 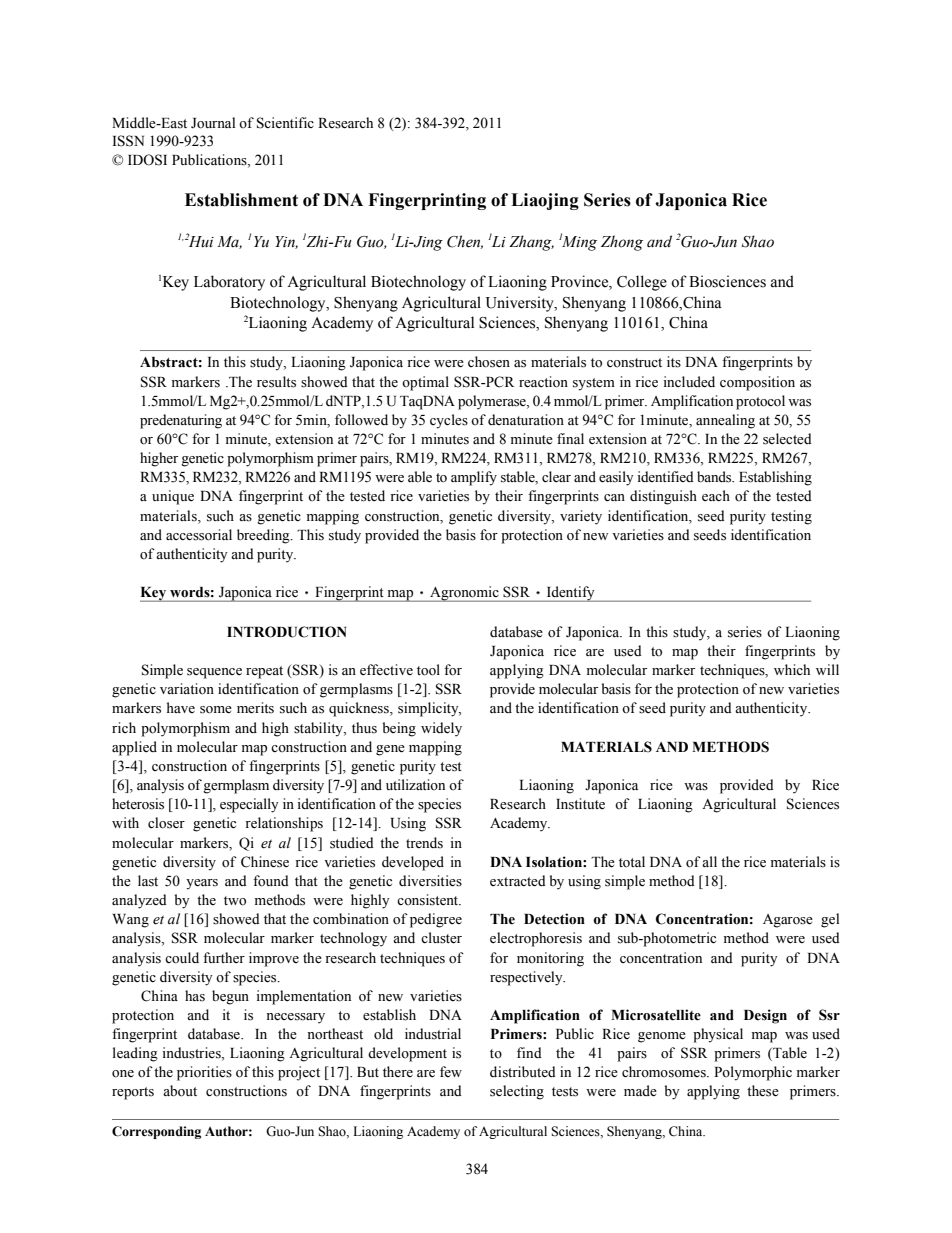 What do you see at coordinates (517, 1092) in the screenshot?
I see `selecting` at bounding box center [517, 1092].
